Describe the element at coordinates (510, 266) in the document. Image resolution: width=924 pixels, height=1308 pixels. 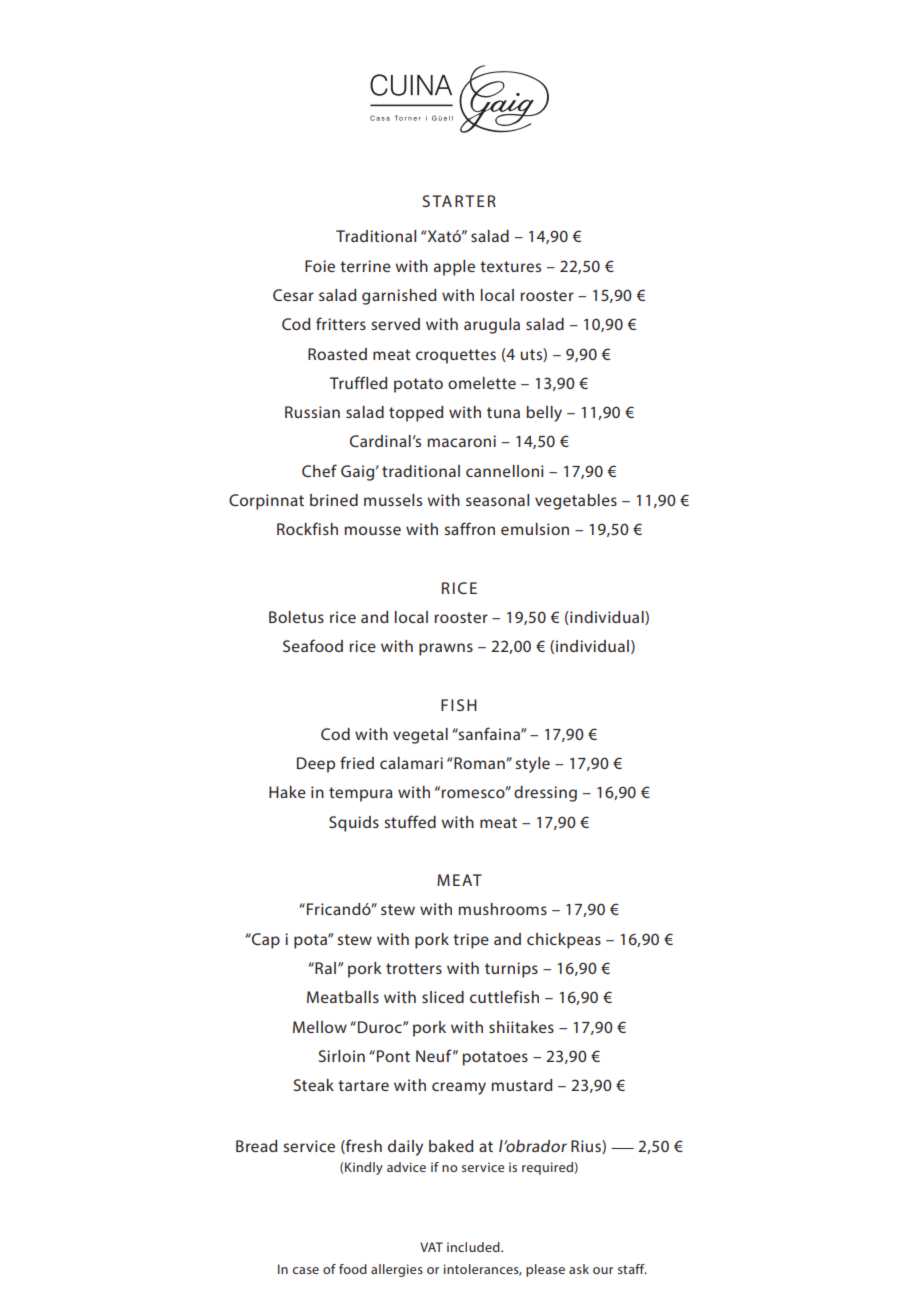
I see `textures` at that location.
